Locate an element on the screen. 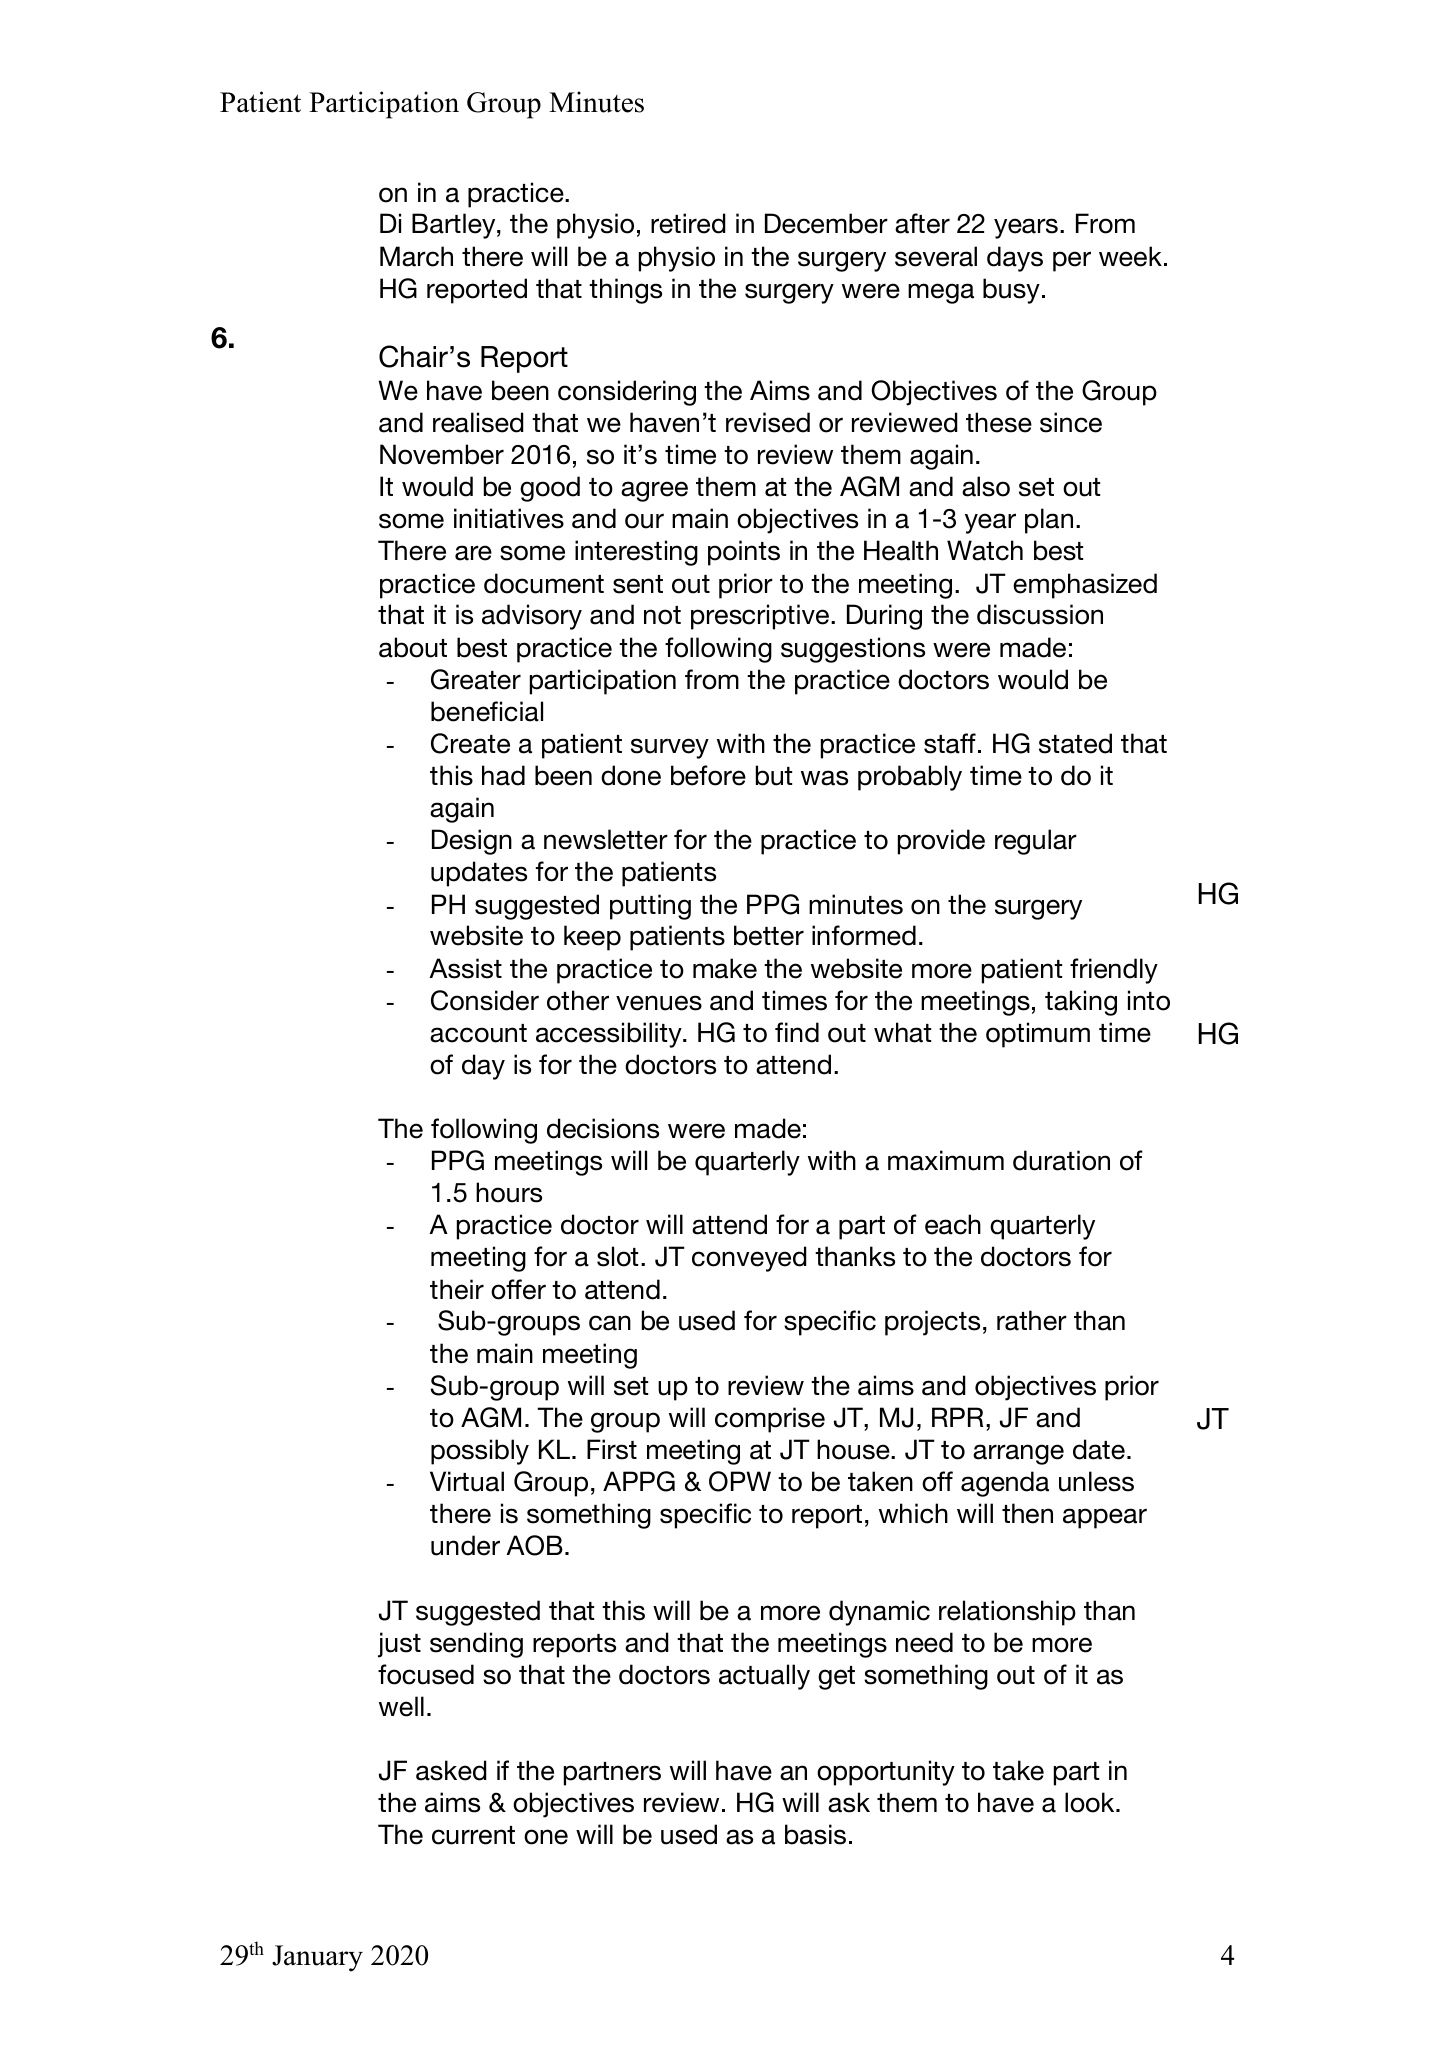 The width and height of the screenshot is (1456, 2059). retired is located at coordinates (688, 223).
